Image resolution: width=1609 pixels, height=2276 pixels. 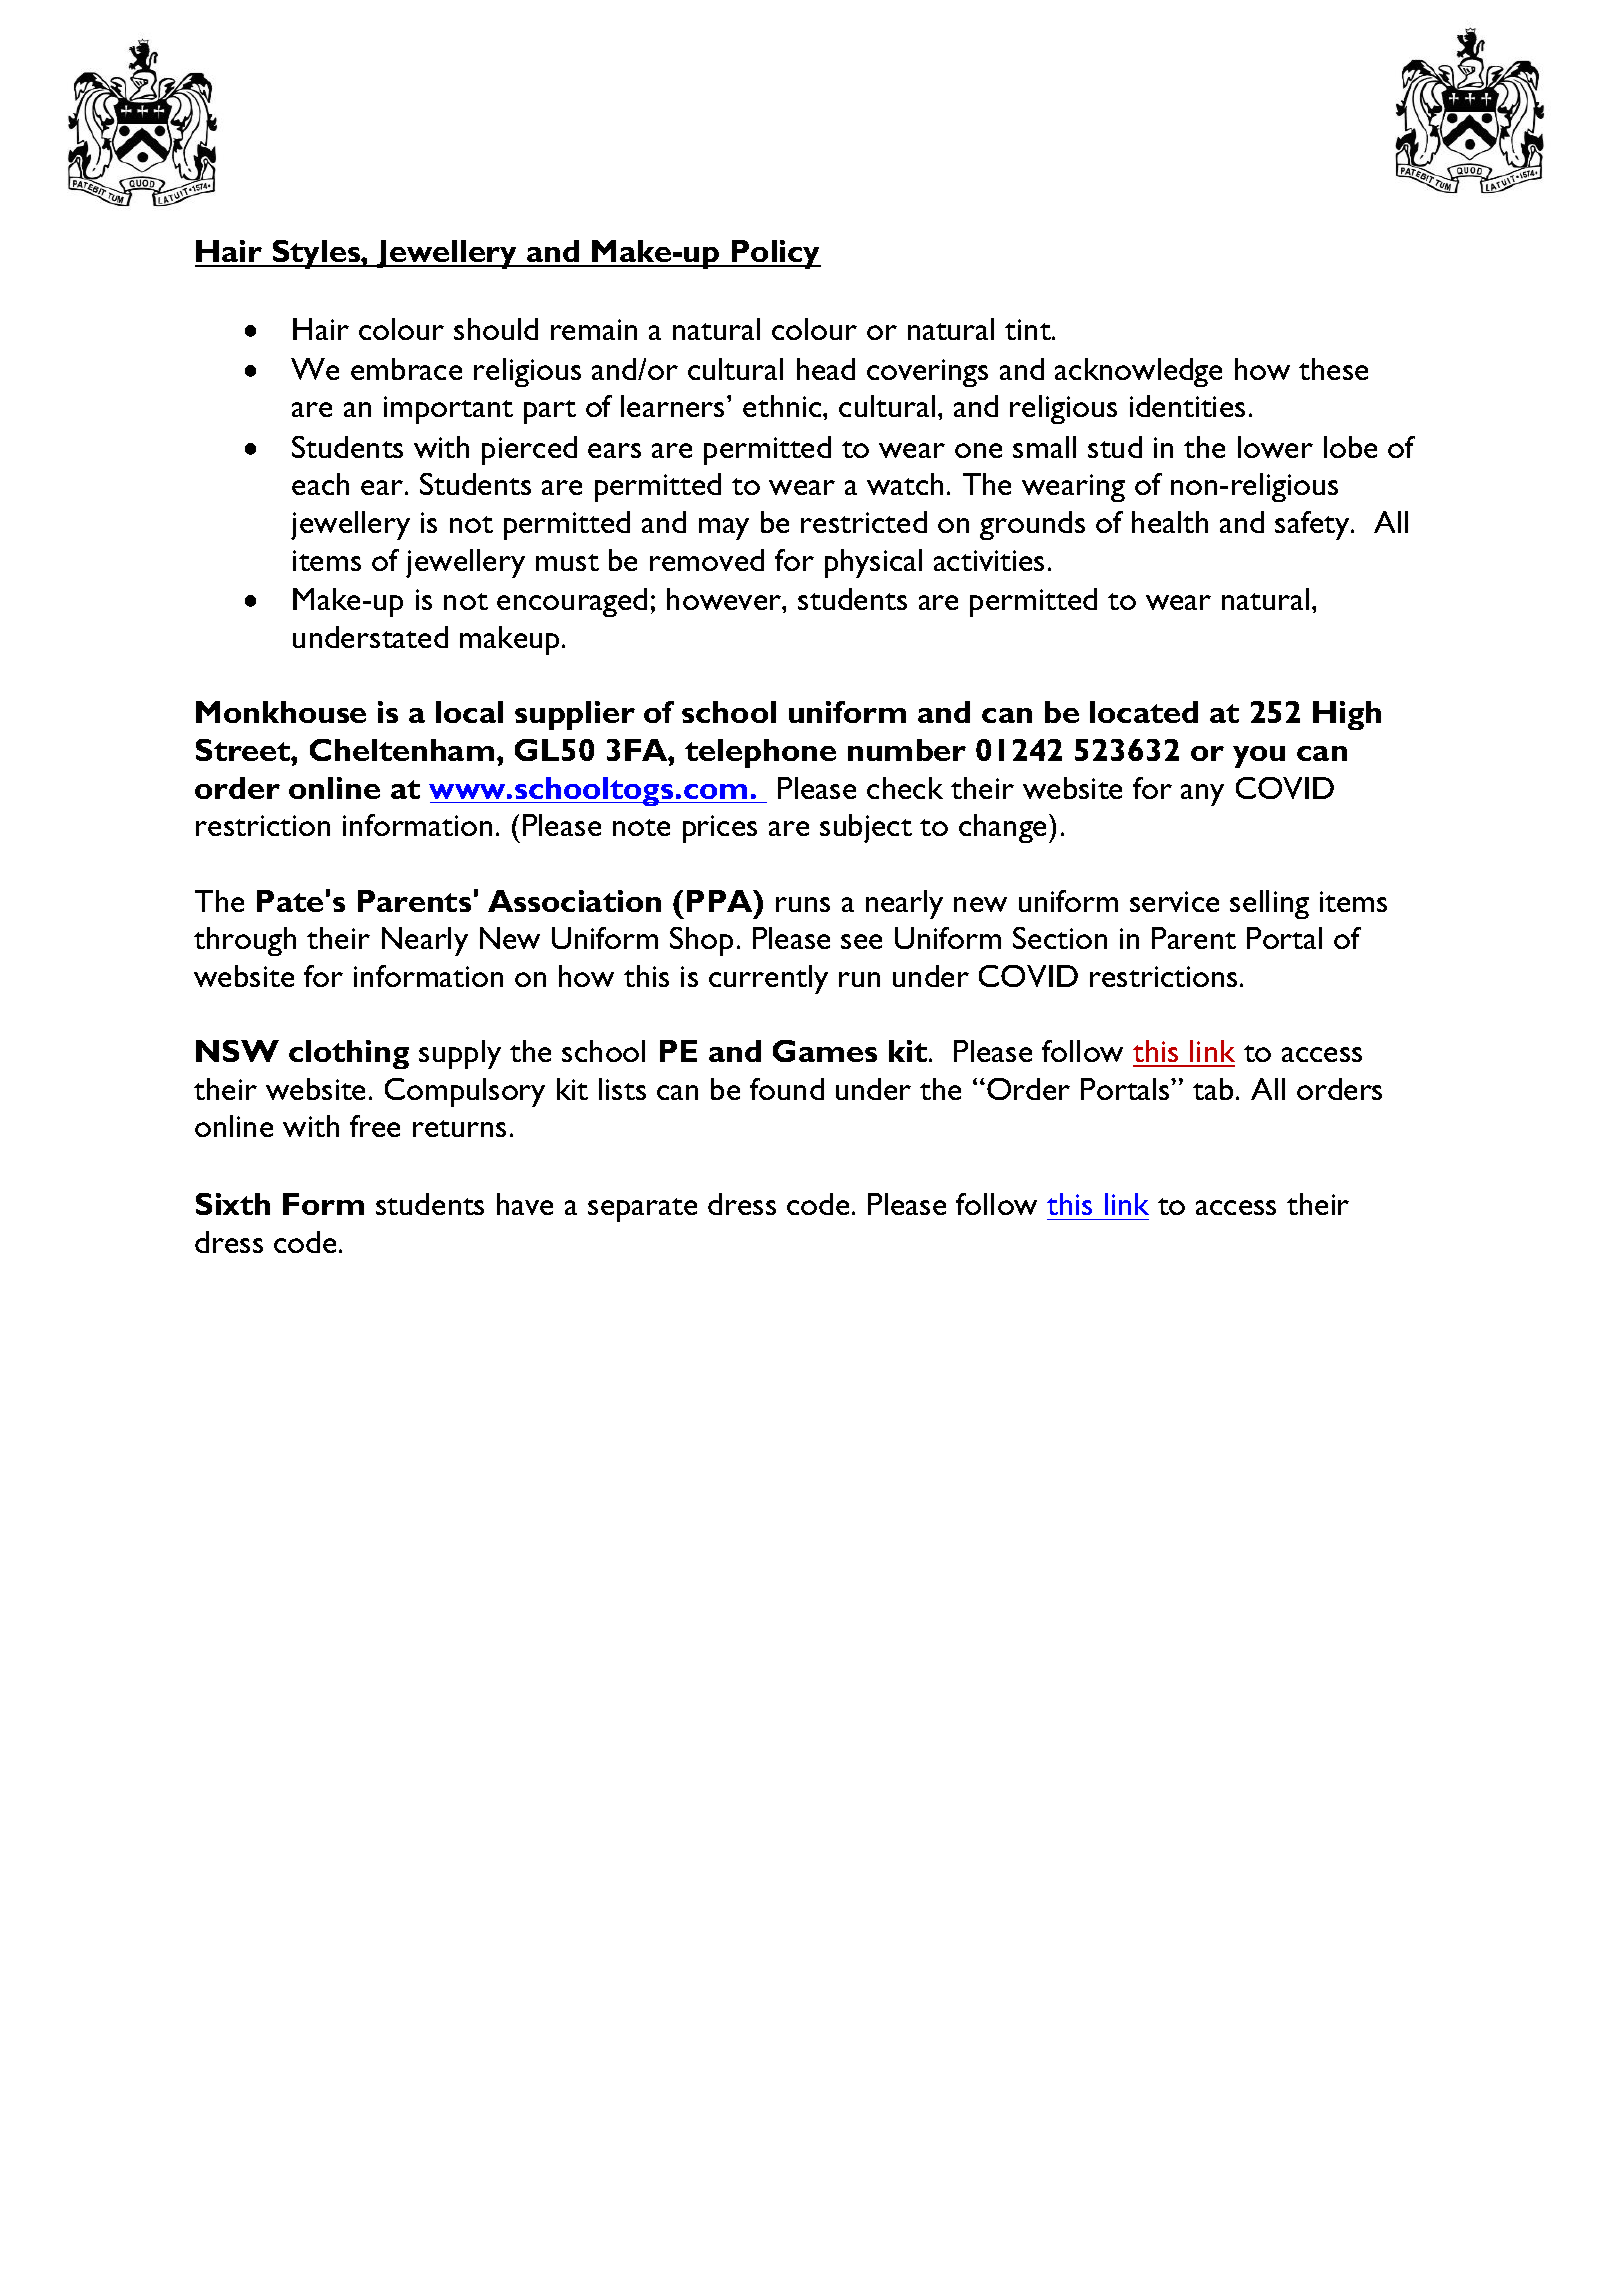 I want to click on runs, so click(x=803, y=904).
